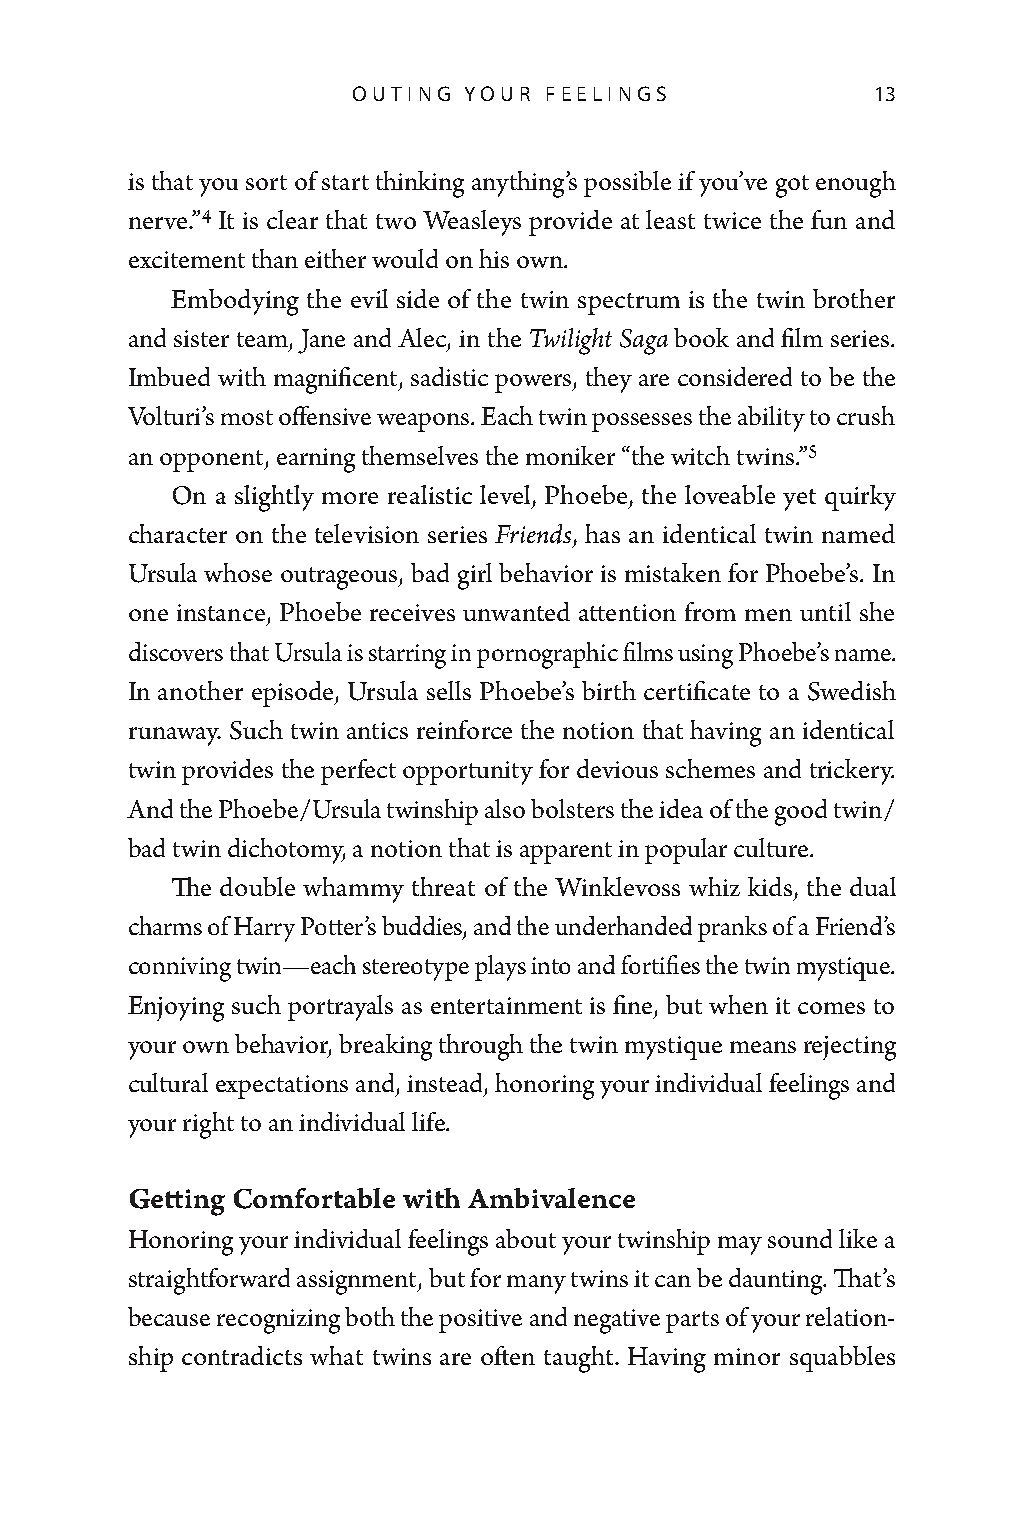  Describe the element at coordinates (829, 219) in the page. I see `fun` at that location.
